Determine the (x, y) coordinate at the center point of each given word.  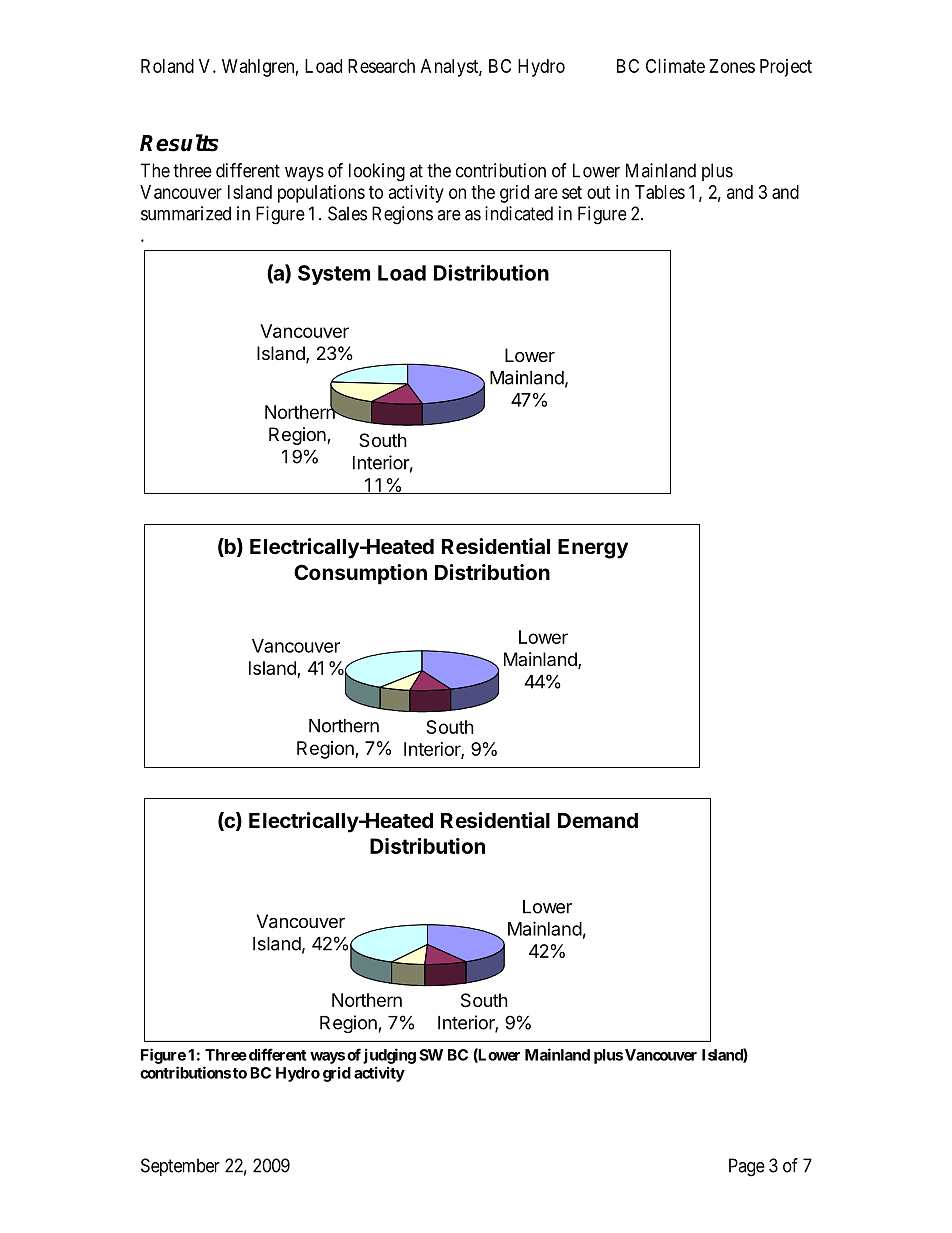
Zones (732, 66)
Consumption (360, 574)
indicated (519, 213)
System (334, 275)
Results (179, 143)
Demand (598, 820)
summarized (186, 213)
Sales (347, 213)
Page (747, 1167)
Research (381, 66)
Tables (660, 192)
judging (389, 1056)
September (180, 1167)
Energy (593, 549)
